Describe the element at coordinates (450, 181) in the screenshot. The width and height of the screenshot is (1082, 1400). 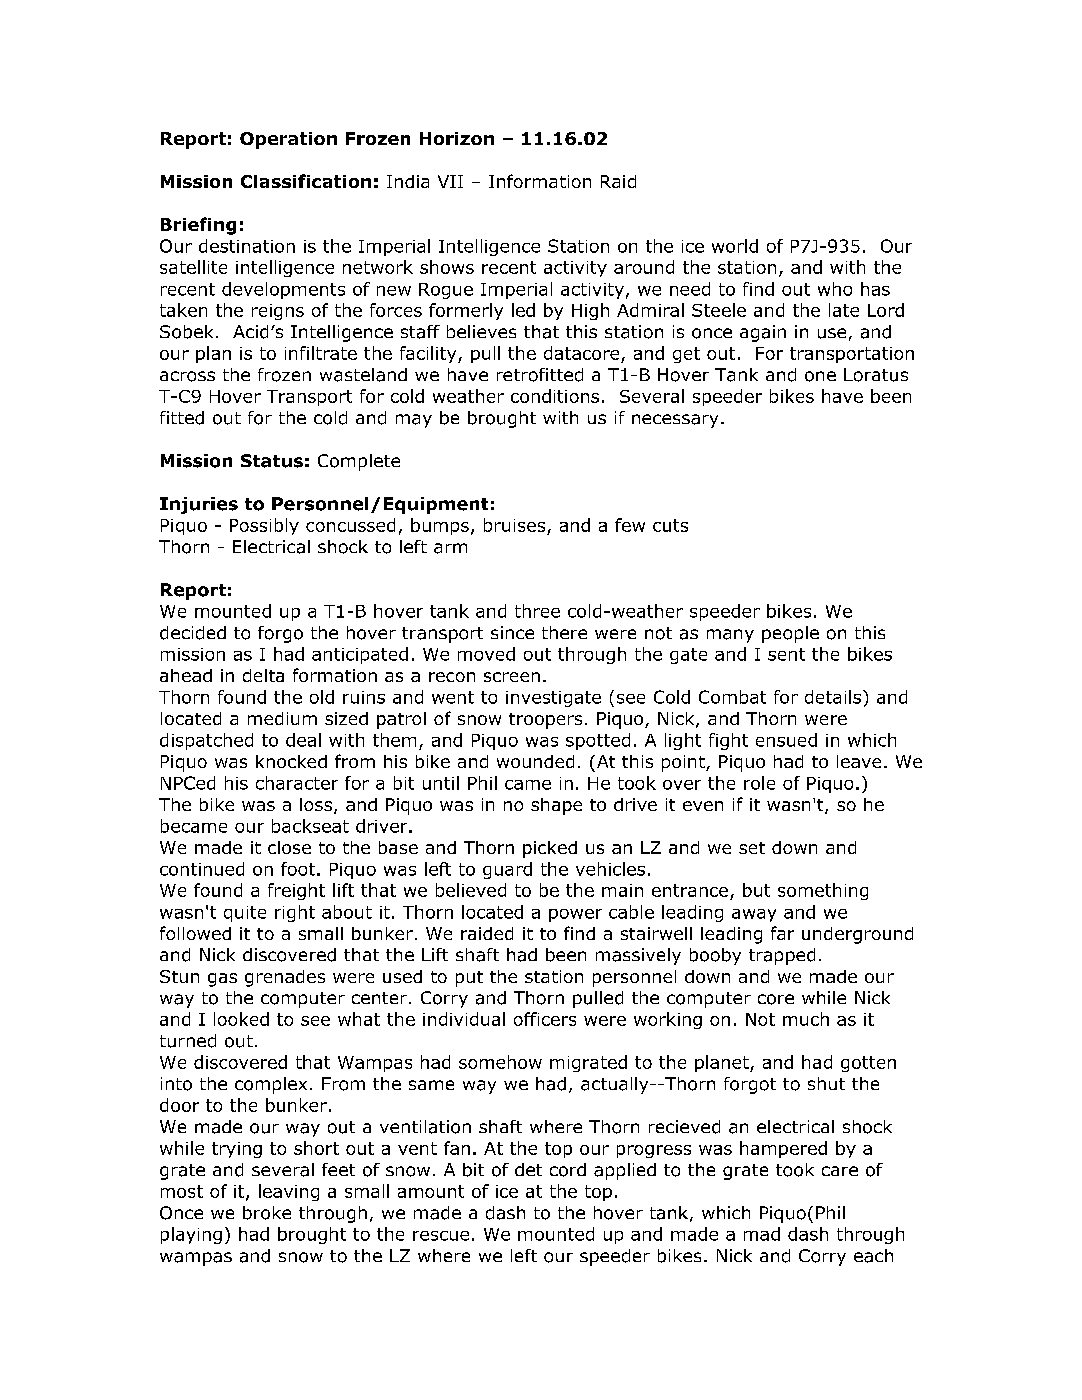
I see `VII` at that location.
